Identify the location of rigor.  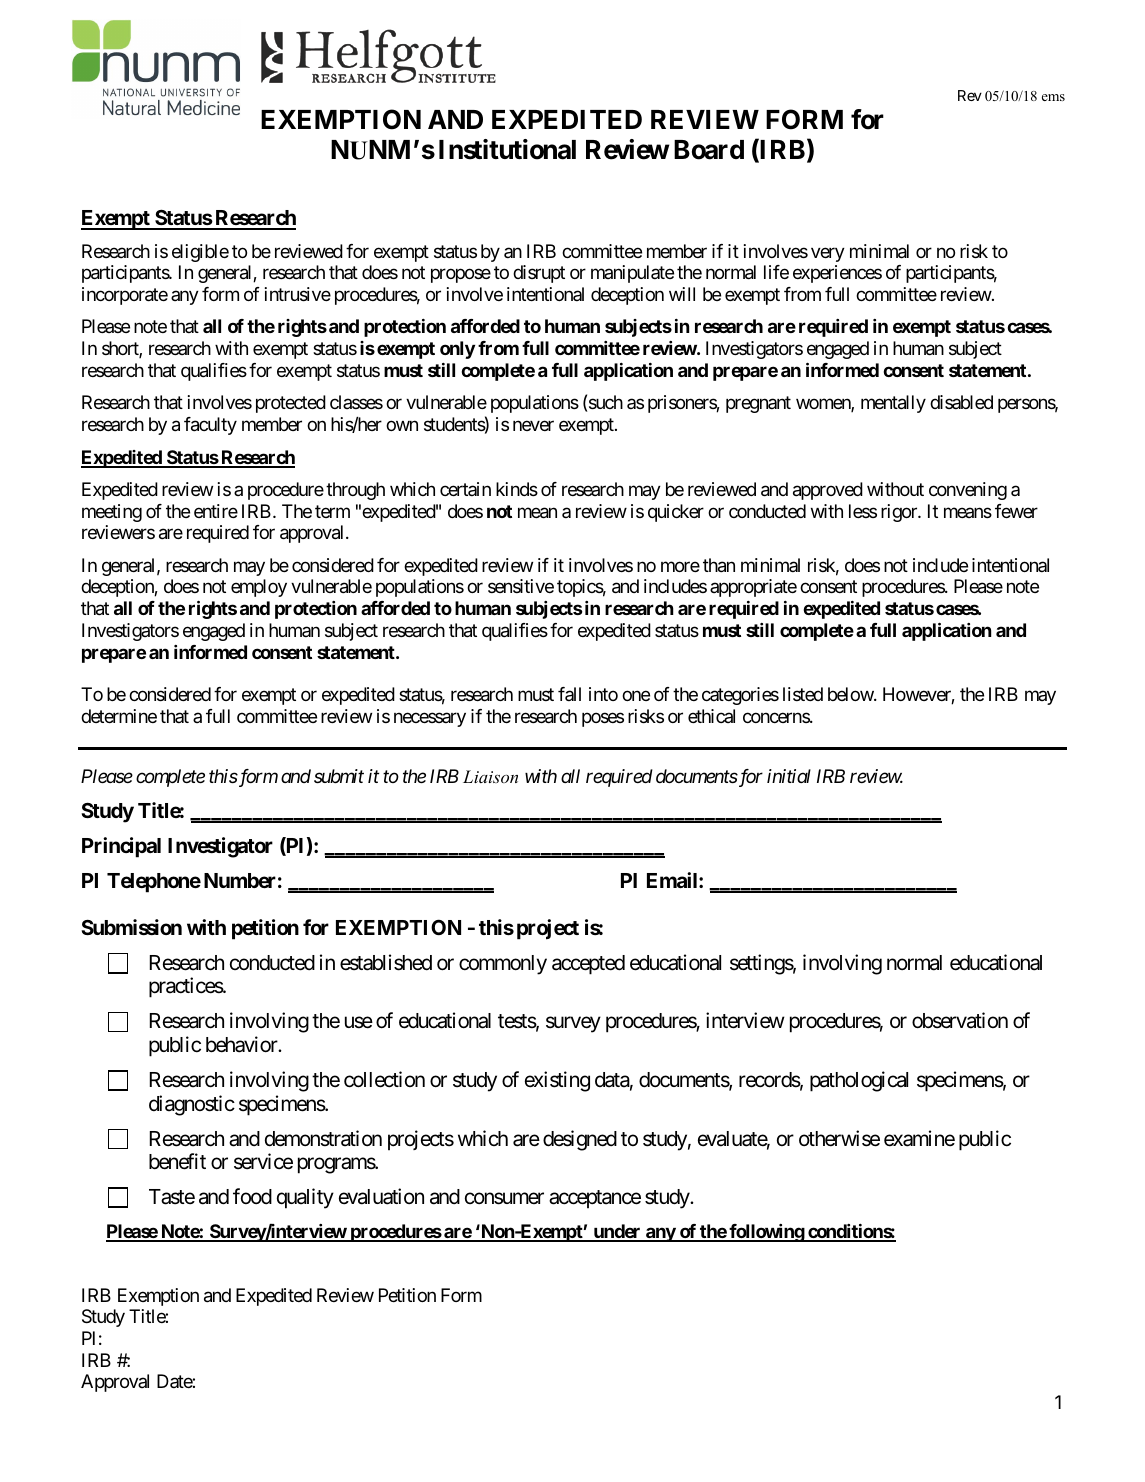
(900, 513).
